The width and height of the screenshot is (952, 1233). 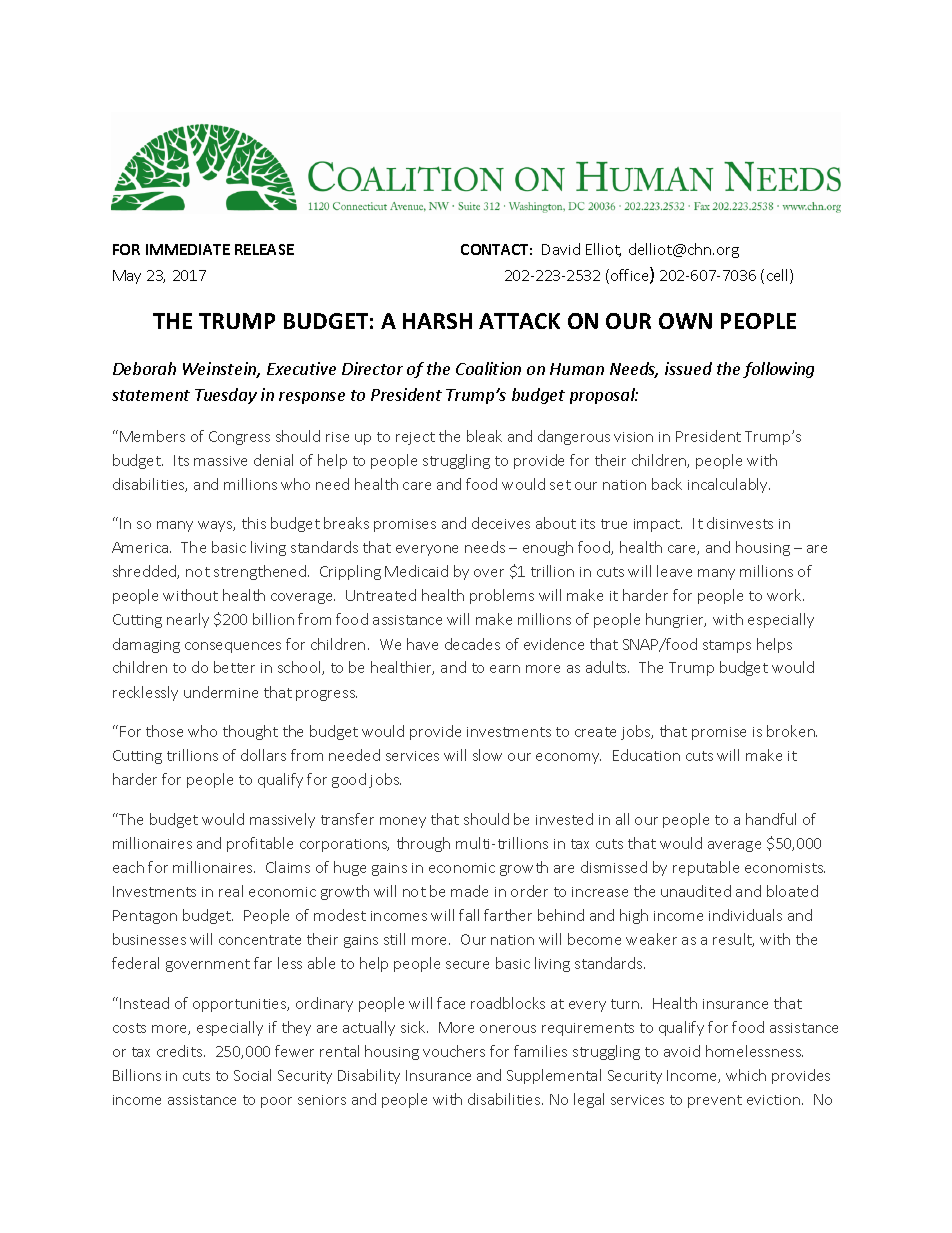 What do you see at coordinates (771, 819) in the screenshot?
I see `handful` at bounding box center [771, 819].
